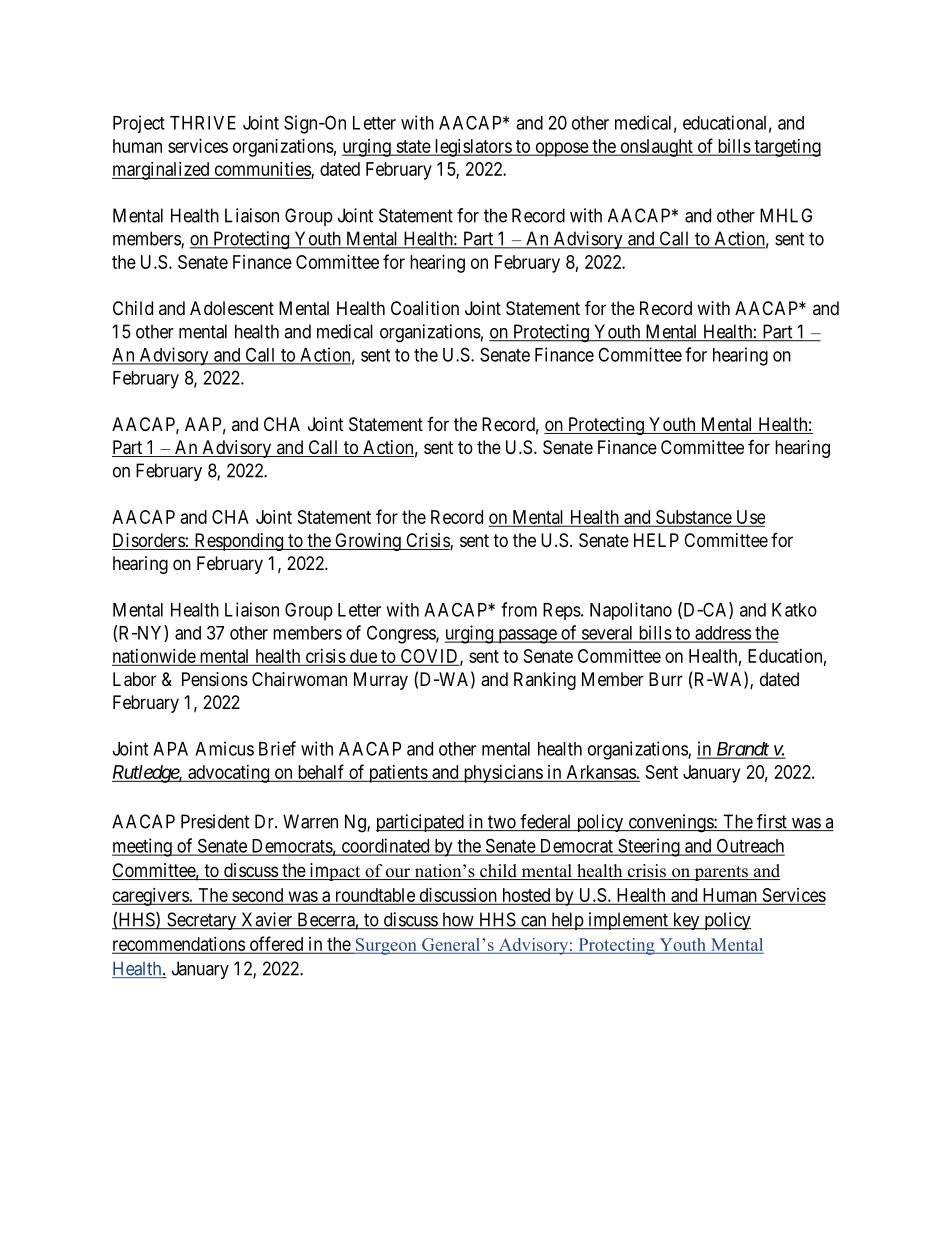 This image has height=1233, width=952. I want to click on Secretary, so click(202, 921).
